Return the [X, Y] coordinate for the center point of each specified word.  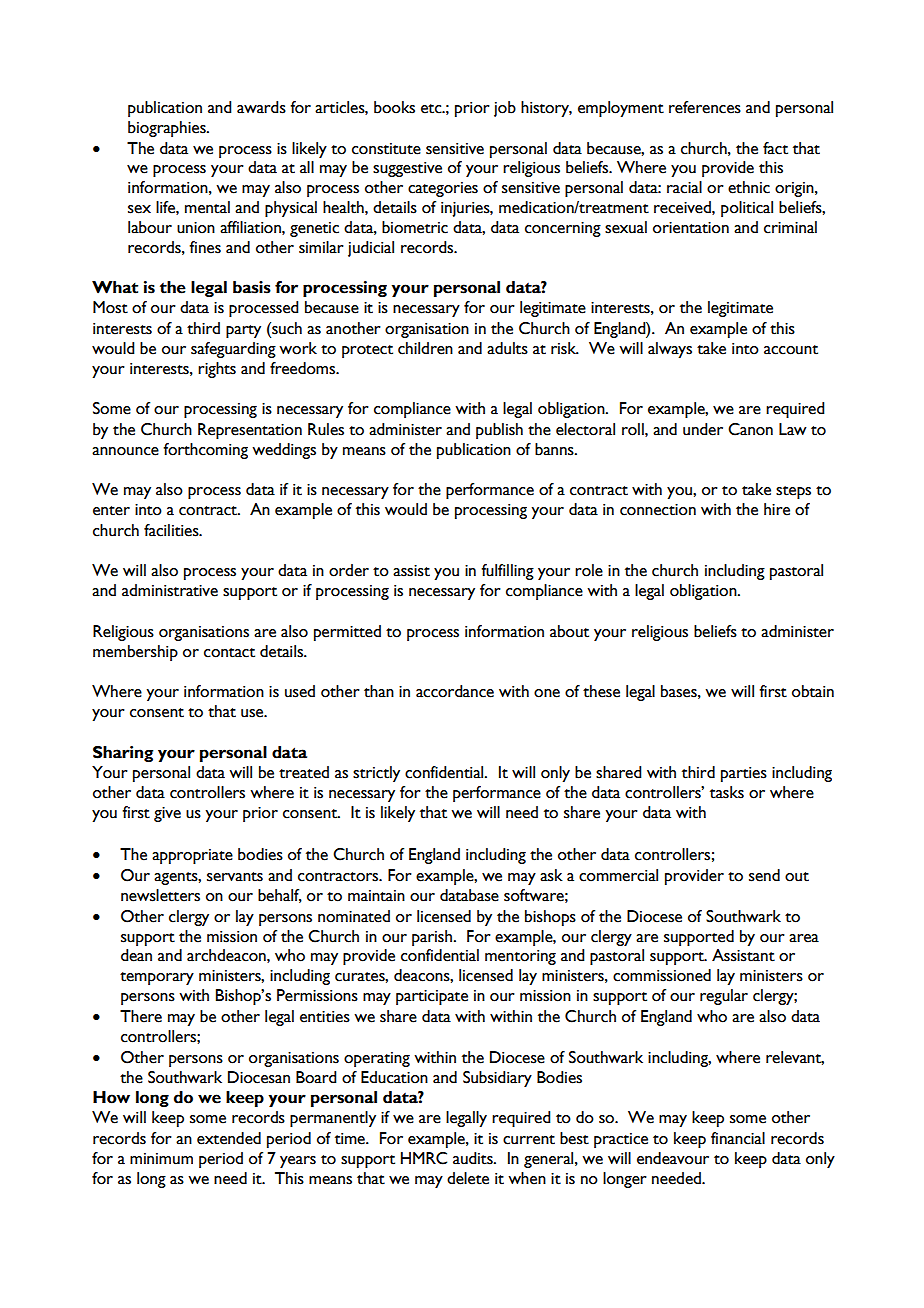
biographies [168, 129]
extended [229, 1138]
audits [474, 1158]
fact [775, 148]
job [505, 109]
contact [229, 653]
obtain [813, 691]
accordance [455, 691]
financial [738, 1138]
